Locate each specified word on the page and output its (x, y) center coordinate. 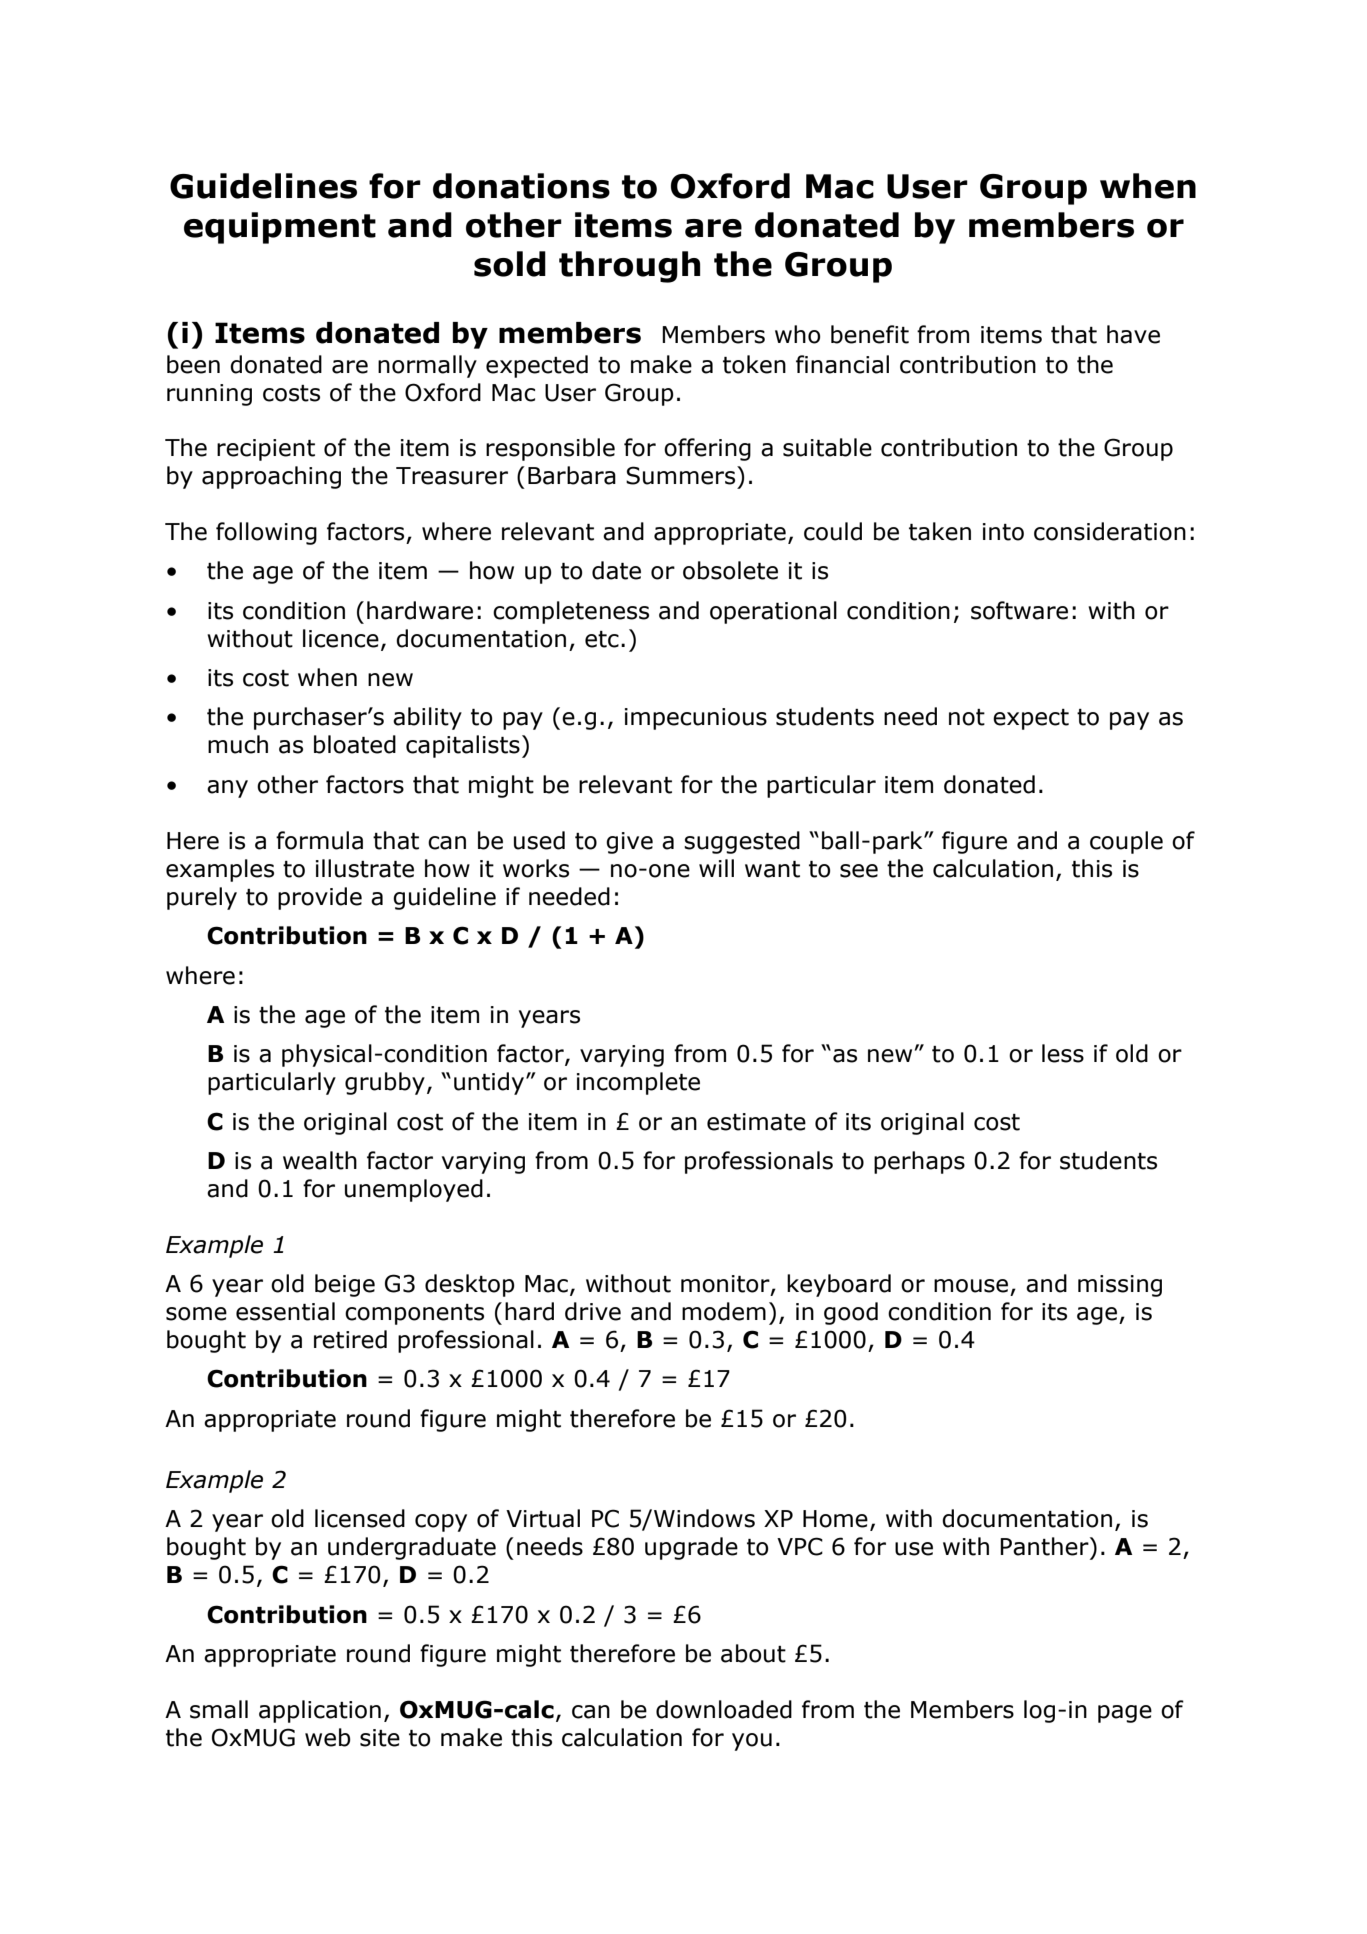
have (1133, 334)
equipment (280, 228)
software (1019, 610)
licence (341, 638)
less (1063, 1053)
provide (320, 898)
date (616, 570)
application (320, 1711)
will (716, 868)
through (629, 267)
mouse (971, 1286)
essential (285, 1311)
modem (724, 1311)
